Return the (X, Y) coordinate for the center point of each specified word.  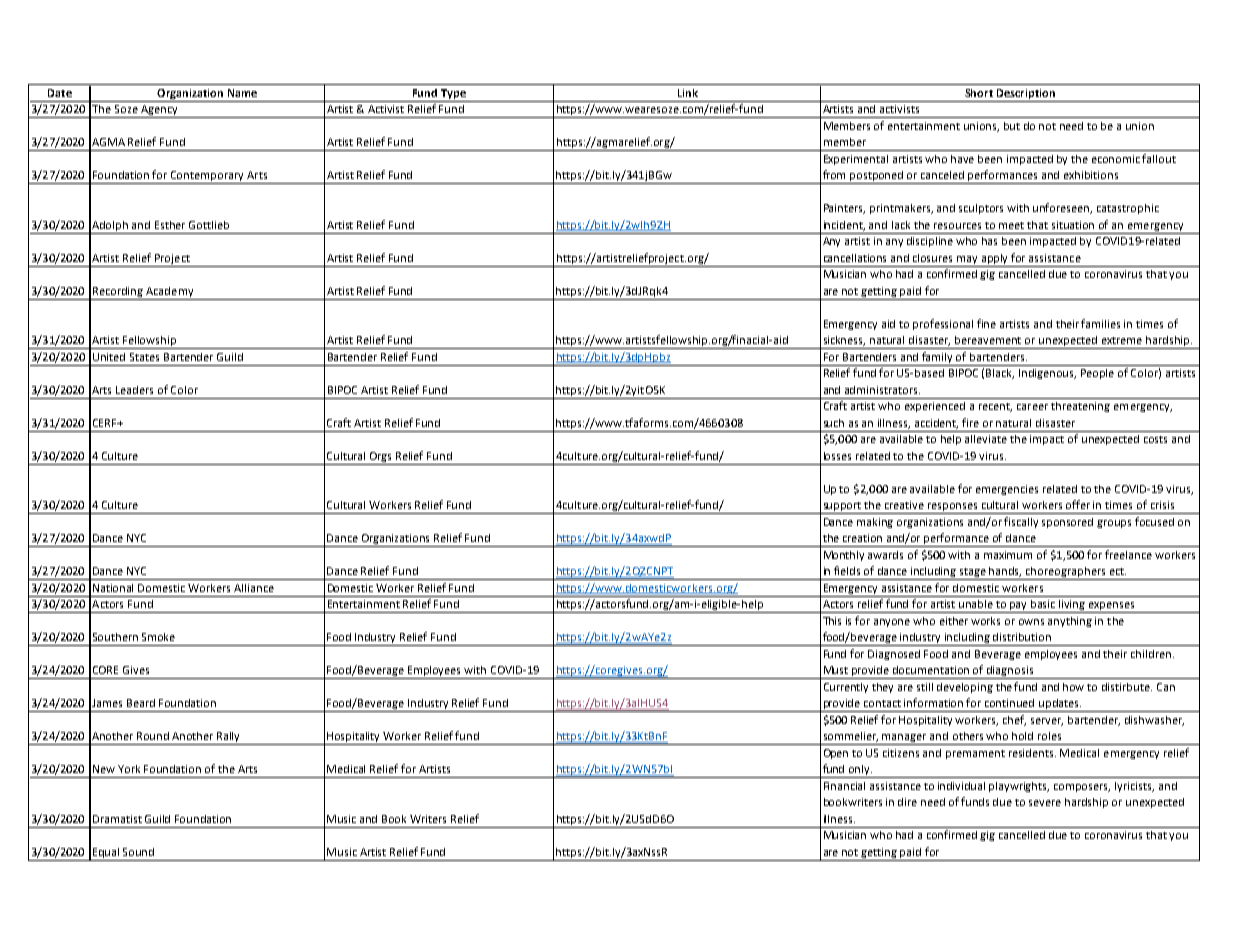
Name (242, 93)
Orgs (380, 457)
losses (837, 456)
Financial (844, 786)
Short (979, 93)
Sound (138, 852)
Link (688, 93)
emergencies (1007, 490)
